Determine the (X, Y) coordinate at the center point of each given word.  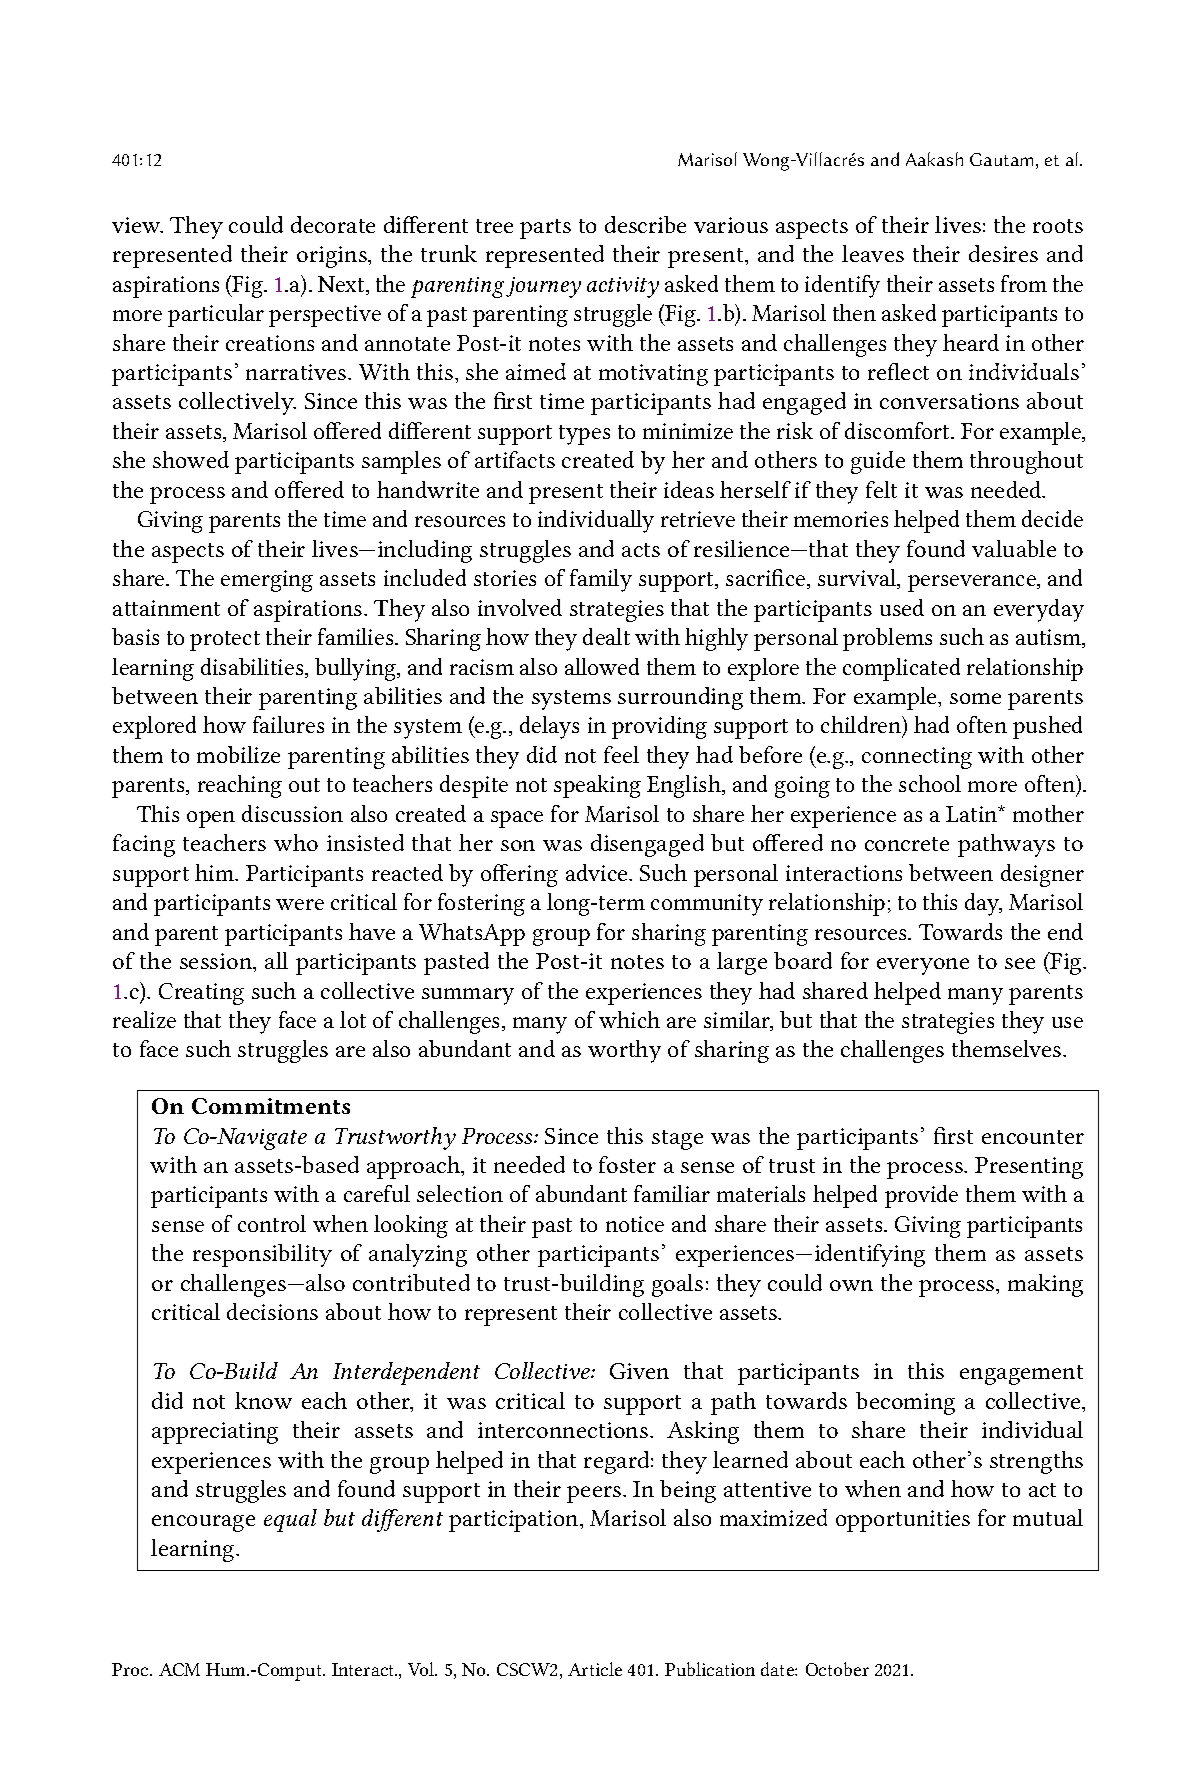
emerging (267, 581)
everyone (923, 966)
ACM (179, 1669)
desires (1003, 253)
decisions (272, 1311)
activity (623, 287)
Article (595, 1669)
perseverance (973, 583)
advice (598, 872)
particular (216, 315)
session (217, 962)
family (601, 580)
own (851, 1285)
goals (677, 1285)
